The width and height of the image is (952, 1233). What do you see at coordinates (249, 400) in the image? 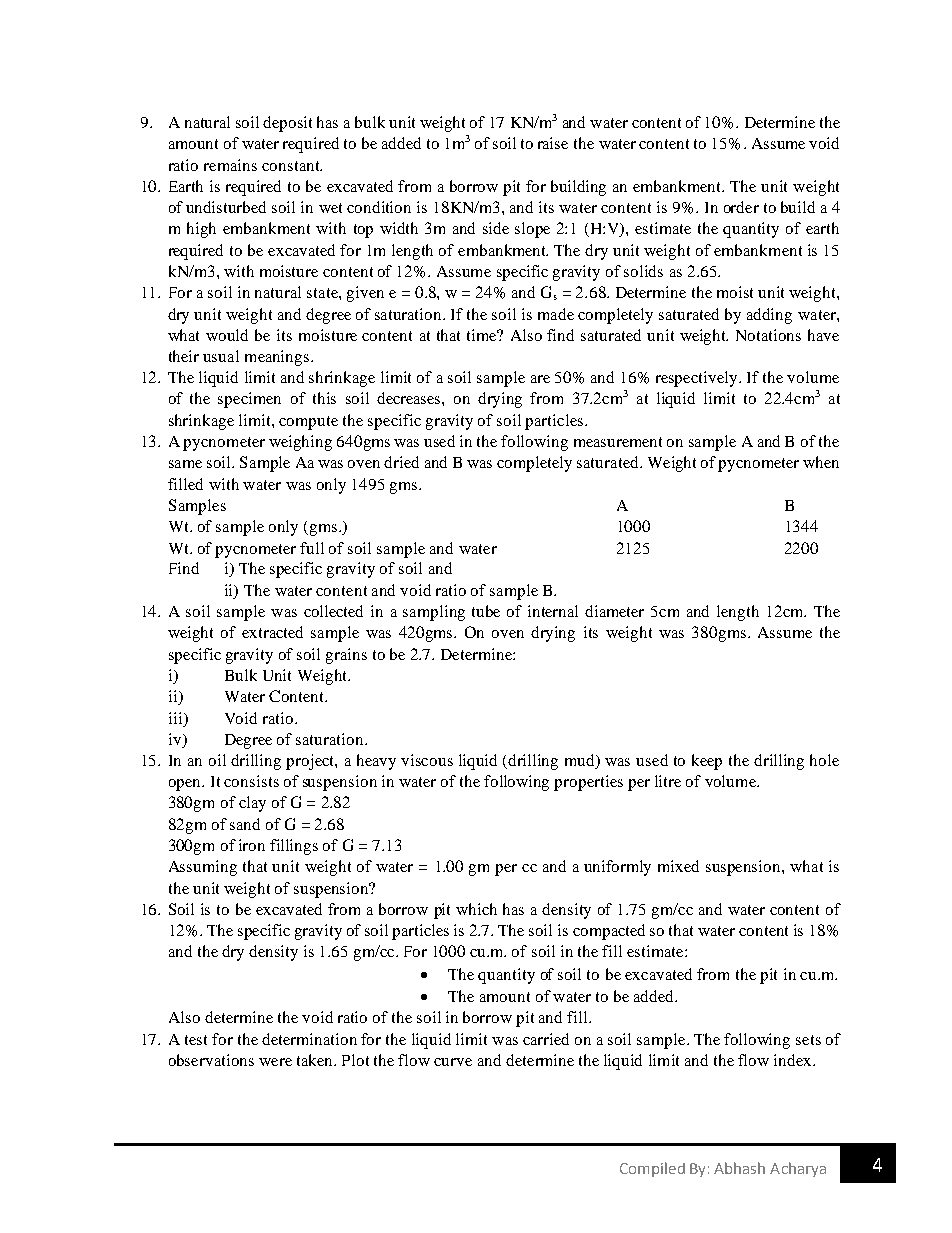
I see `specimen` at bounding box center [249, 400].
